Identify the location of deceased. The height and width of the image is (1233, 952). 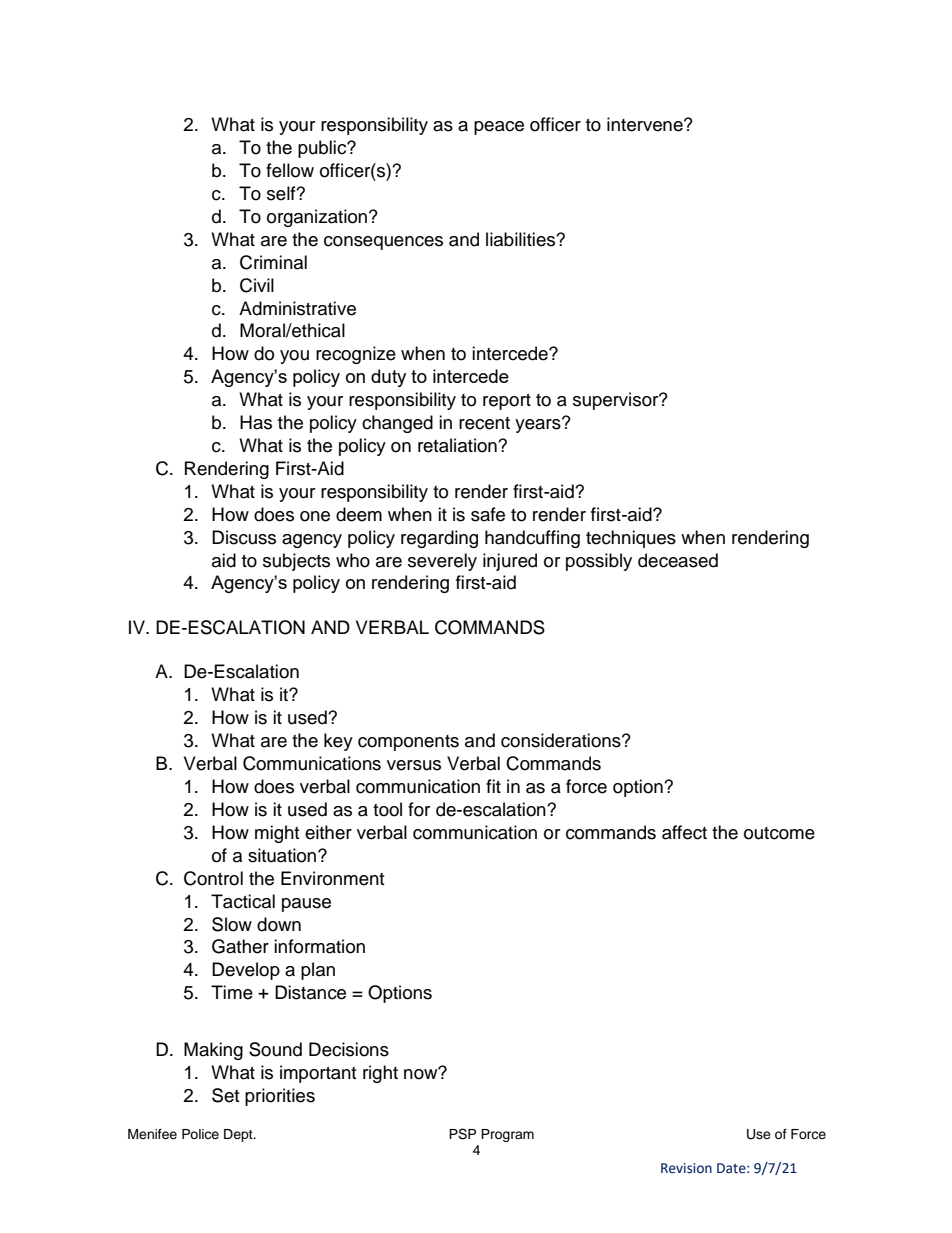
(678, 560).
